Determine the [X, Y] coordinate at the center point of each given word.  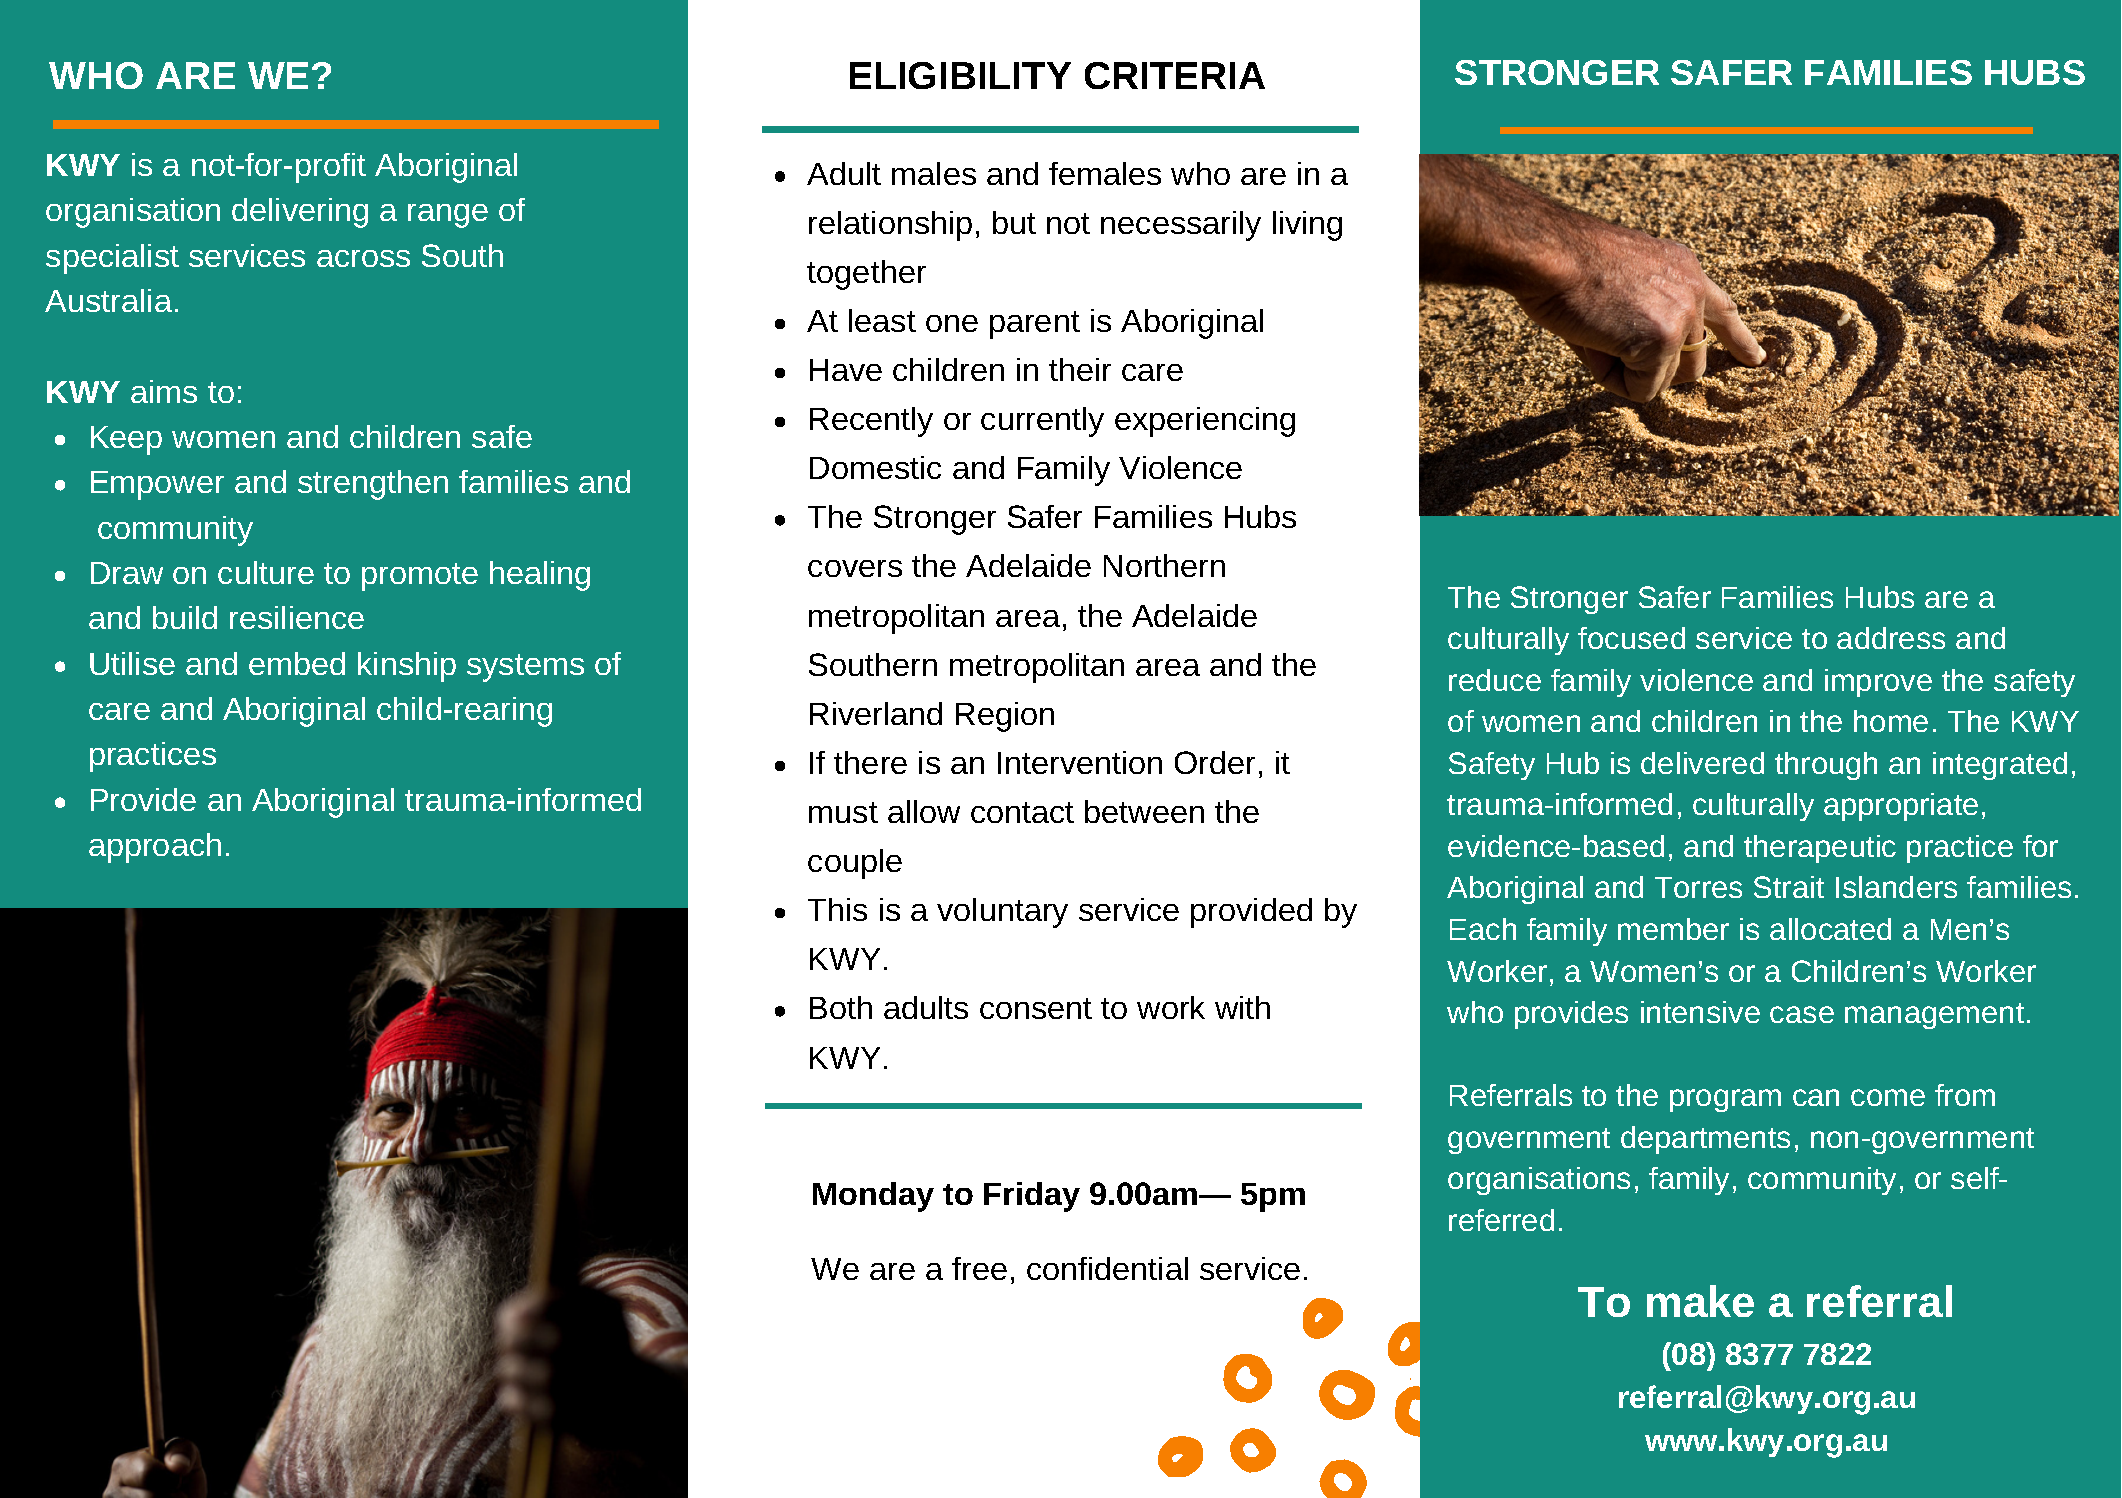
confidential [1107, 1268]
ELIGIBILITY [960, 75]
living [1307, 226]
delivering [300, 213]
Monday [873, 1197]
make [1700, 1301]
